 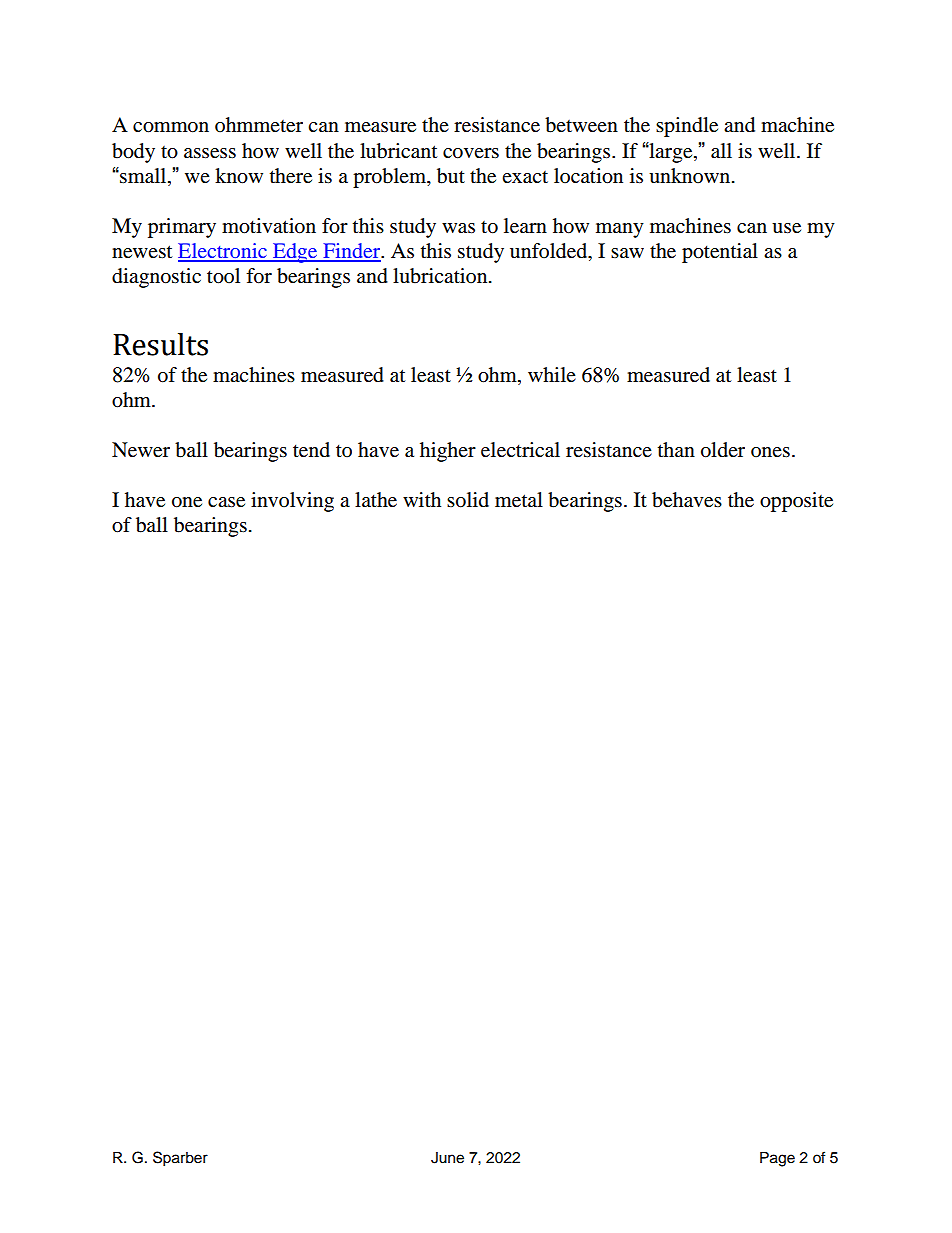 What do you see at coordinates (226, 502) in the screenshot?
I see `case` at bounding box center [226, 502].
